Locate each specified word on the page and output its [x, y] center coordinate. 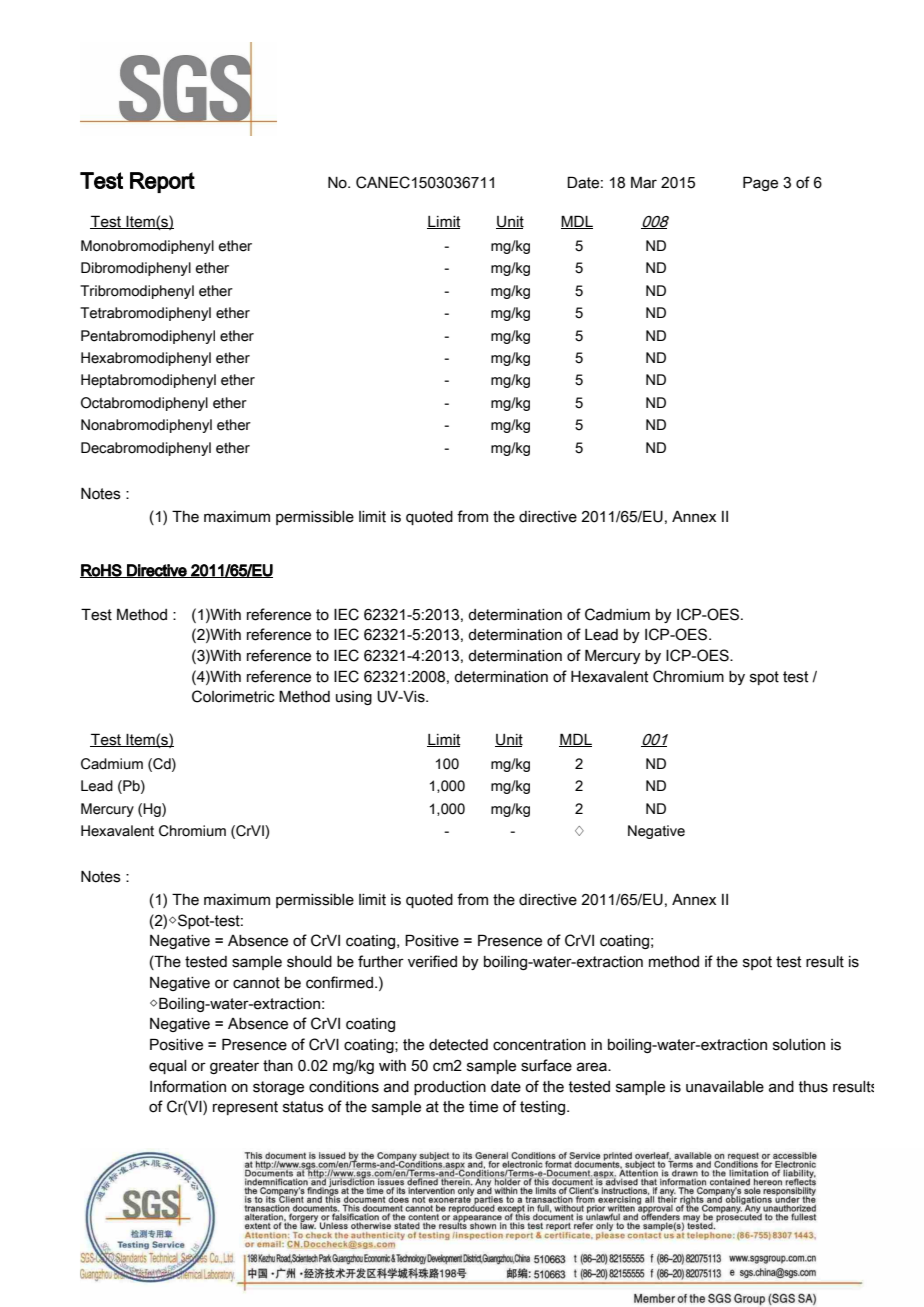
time [483, 1107]
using [354, 698]
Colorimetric [233, 696]
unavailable [725, 1087]
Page [760, 183]
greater [234, 1067]
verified [432, 961]
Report [162, 182]
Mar [644, 182]
